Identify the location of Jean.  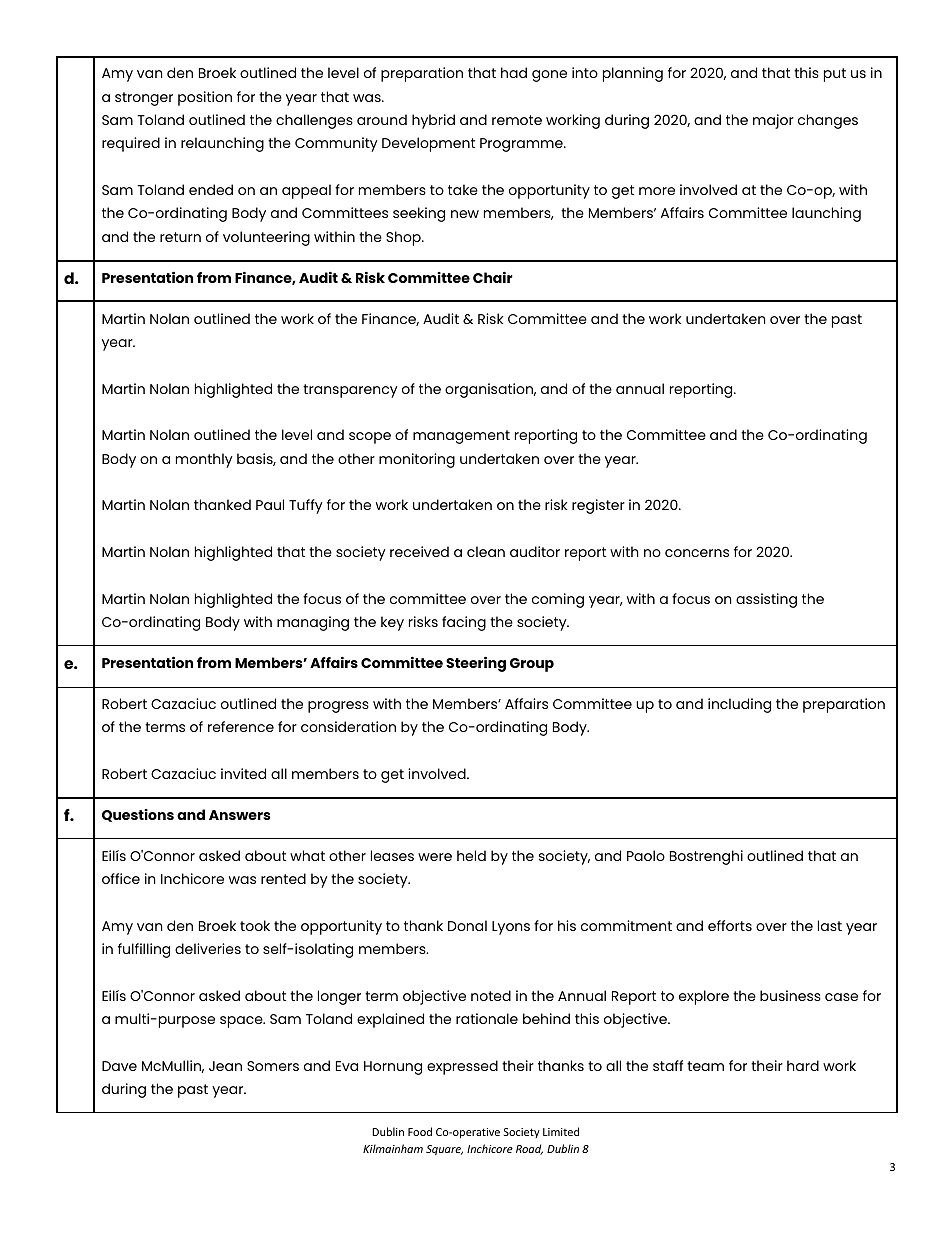
(225, 1066).
